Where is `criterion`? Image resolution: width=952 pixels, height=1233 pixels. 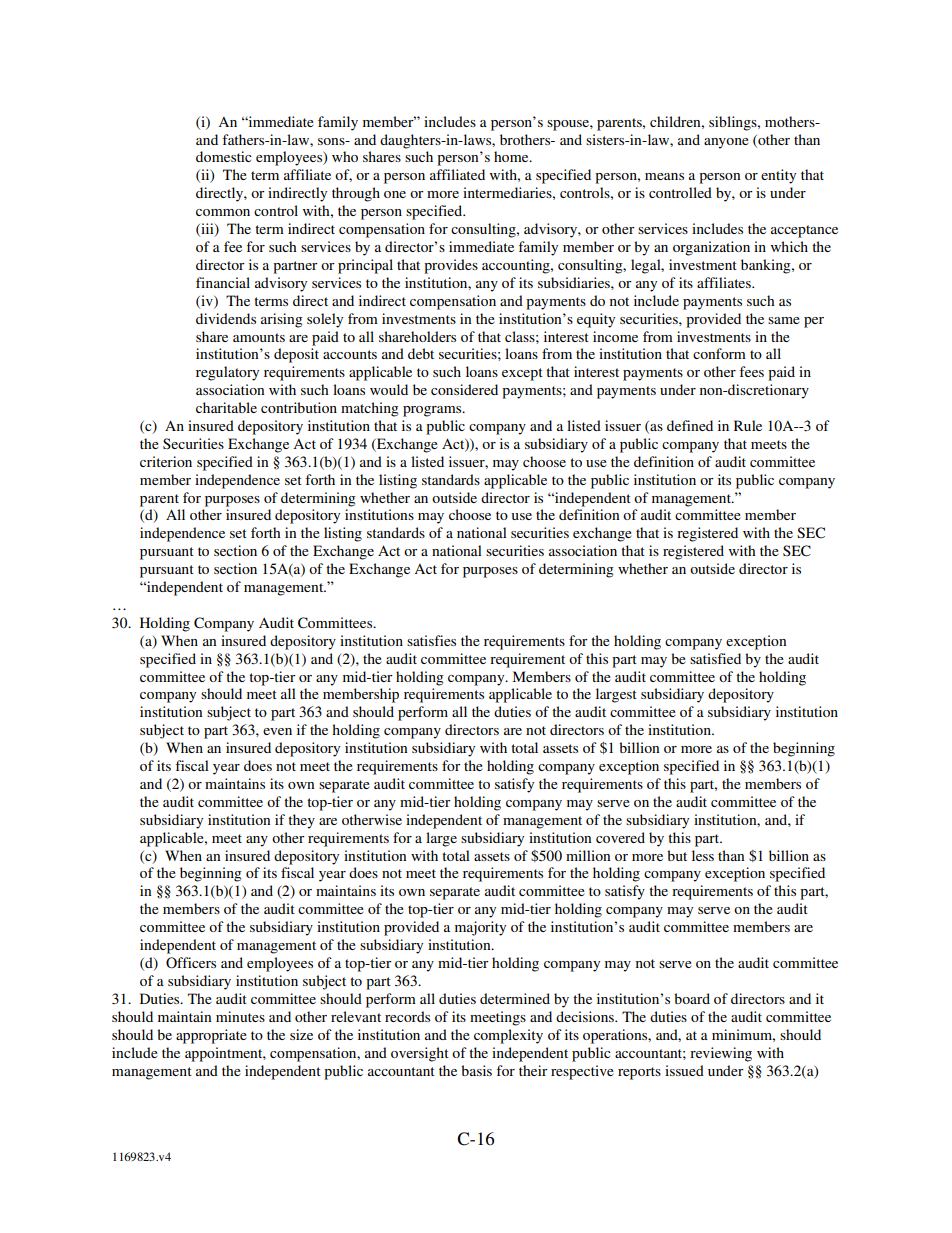 criterion is located at coordinates (166, 461).
